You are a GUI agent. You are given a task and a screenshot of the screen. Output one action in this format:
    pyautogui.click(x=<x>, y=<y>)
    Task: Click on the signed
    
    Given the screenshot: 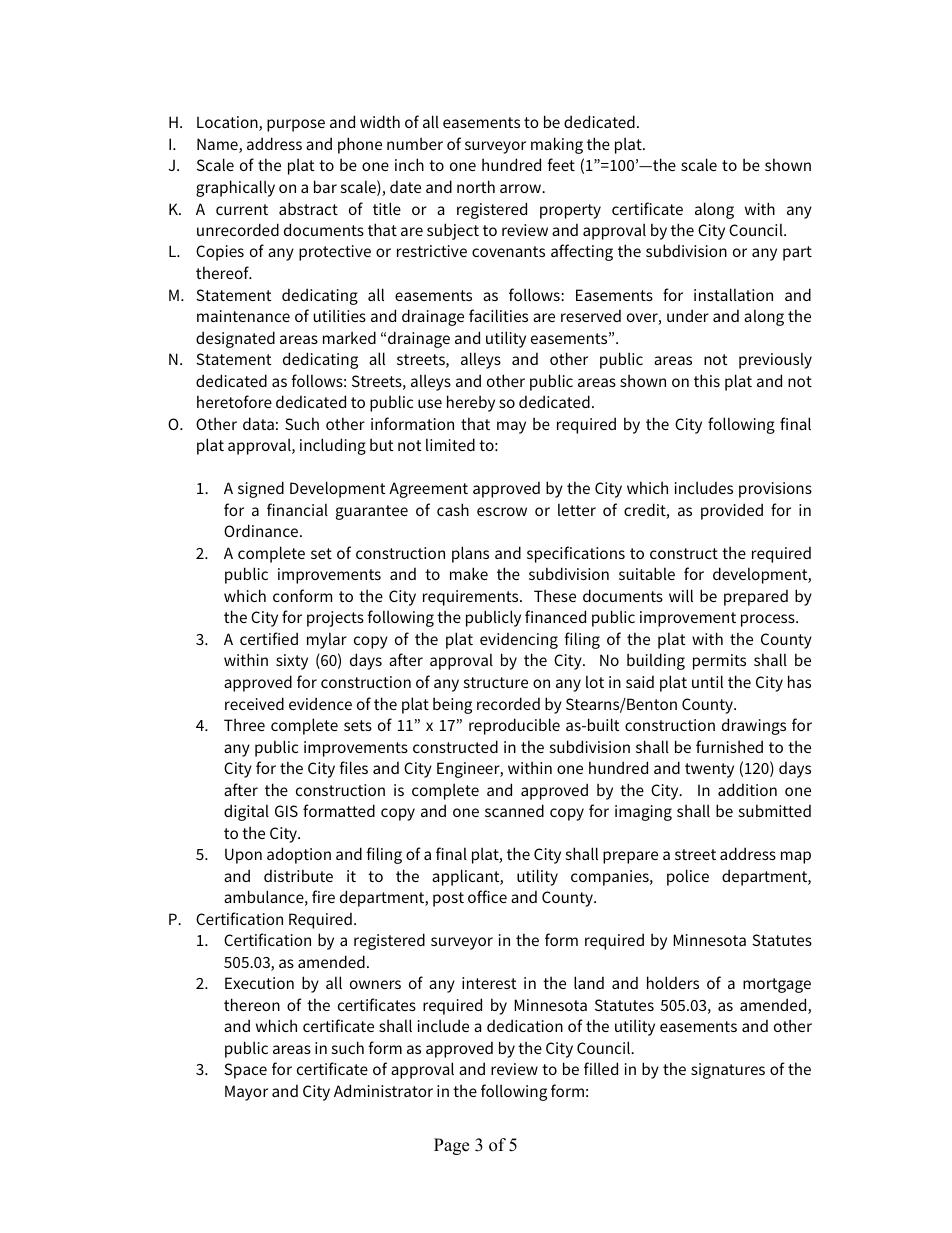 What is the action you would take?
    pyautogui.click(x=261, y=489)
